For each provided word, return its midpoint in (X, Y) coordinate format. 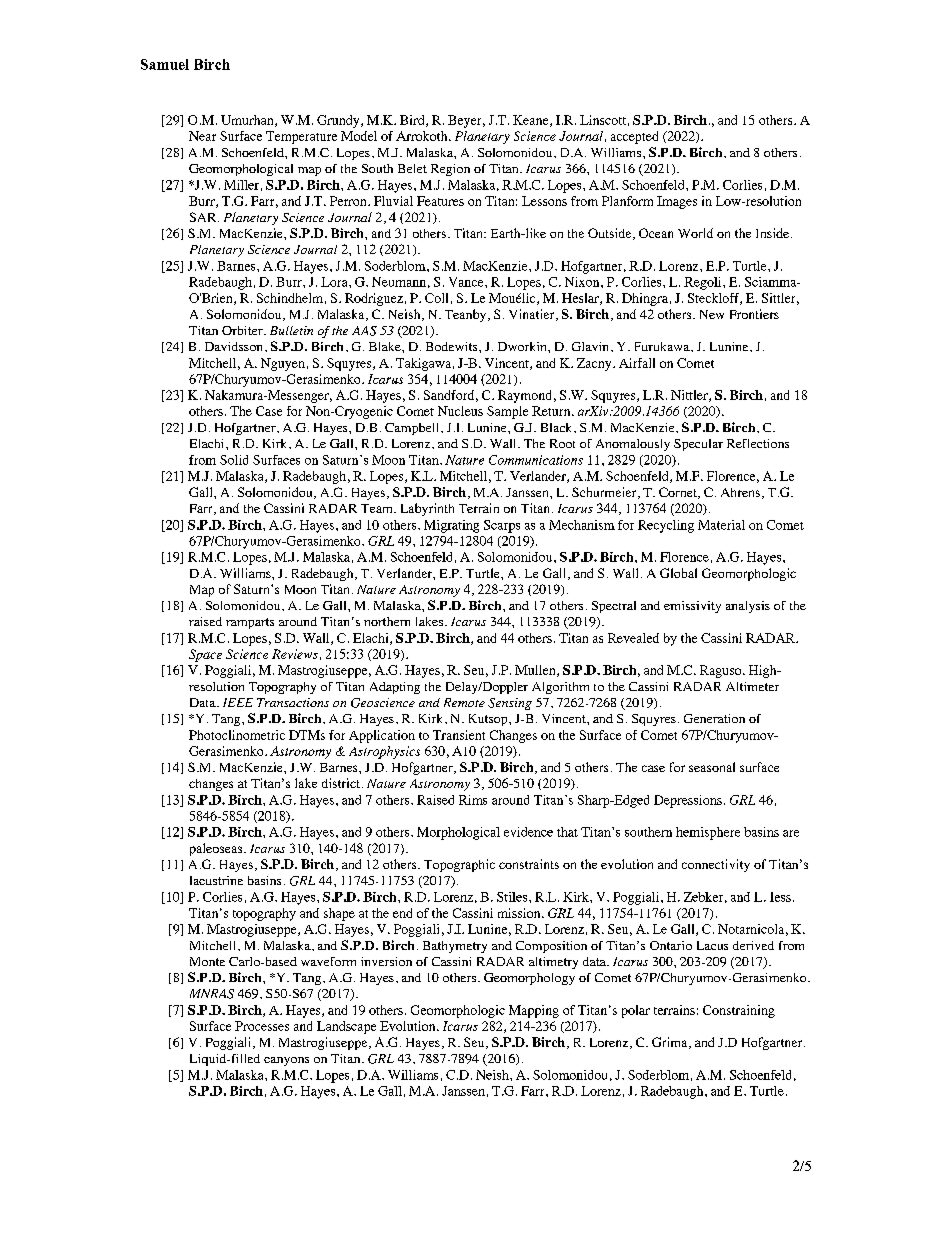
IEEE (238, 702)
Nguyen (283, 364)
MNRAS (212, 994)
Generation (714, 718)
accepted (634, 137)
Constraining (739, 1011)
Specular (698, 445)
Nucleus (460, 411)
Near (202, 136)
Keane (532, 121)
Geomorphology (529, 979)
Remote (464, 702)
